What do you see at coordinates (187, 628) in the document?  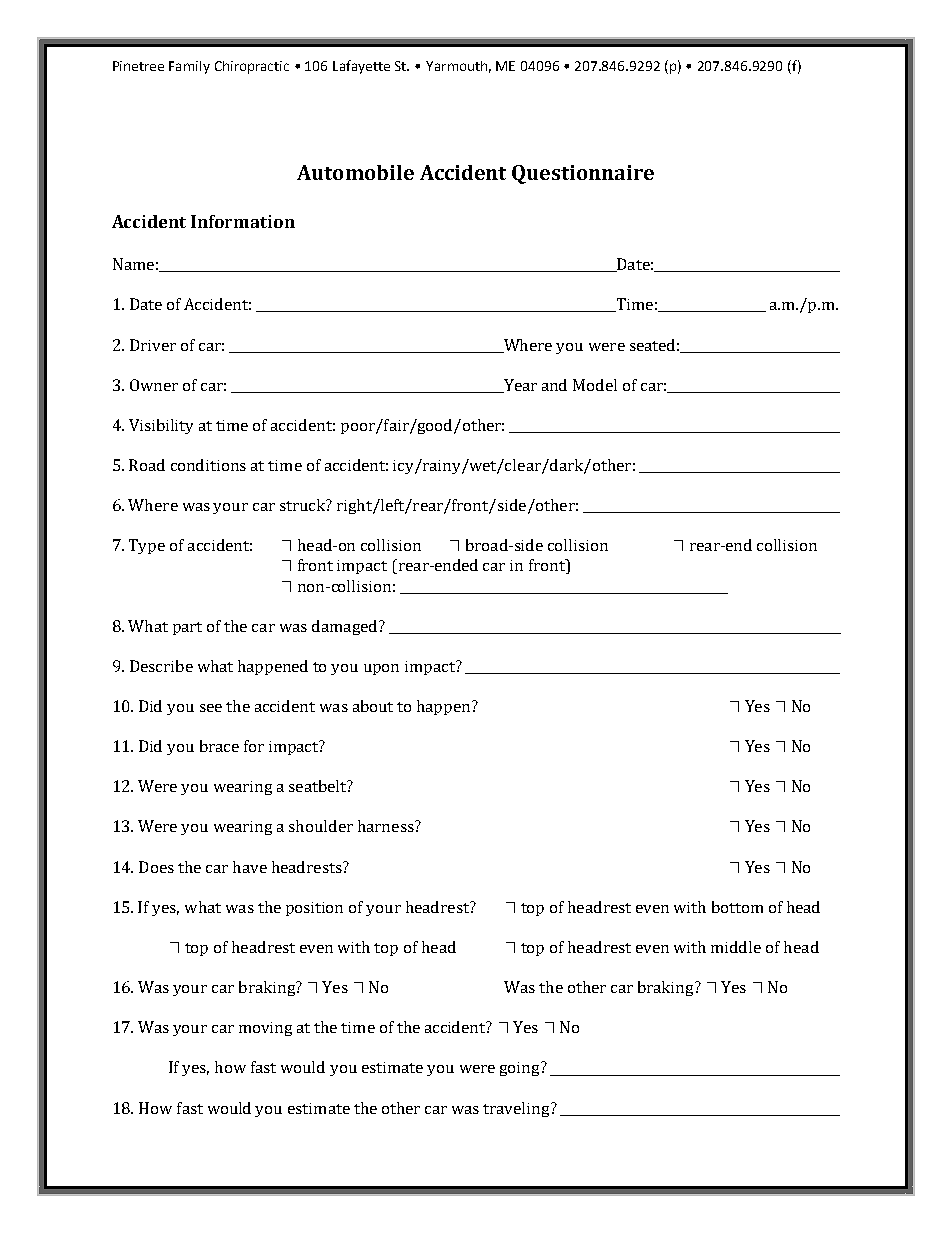 I see `part` at bounding box center [187, 628].
